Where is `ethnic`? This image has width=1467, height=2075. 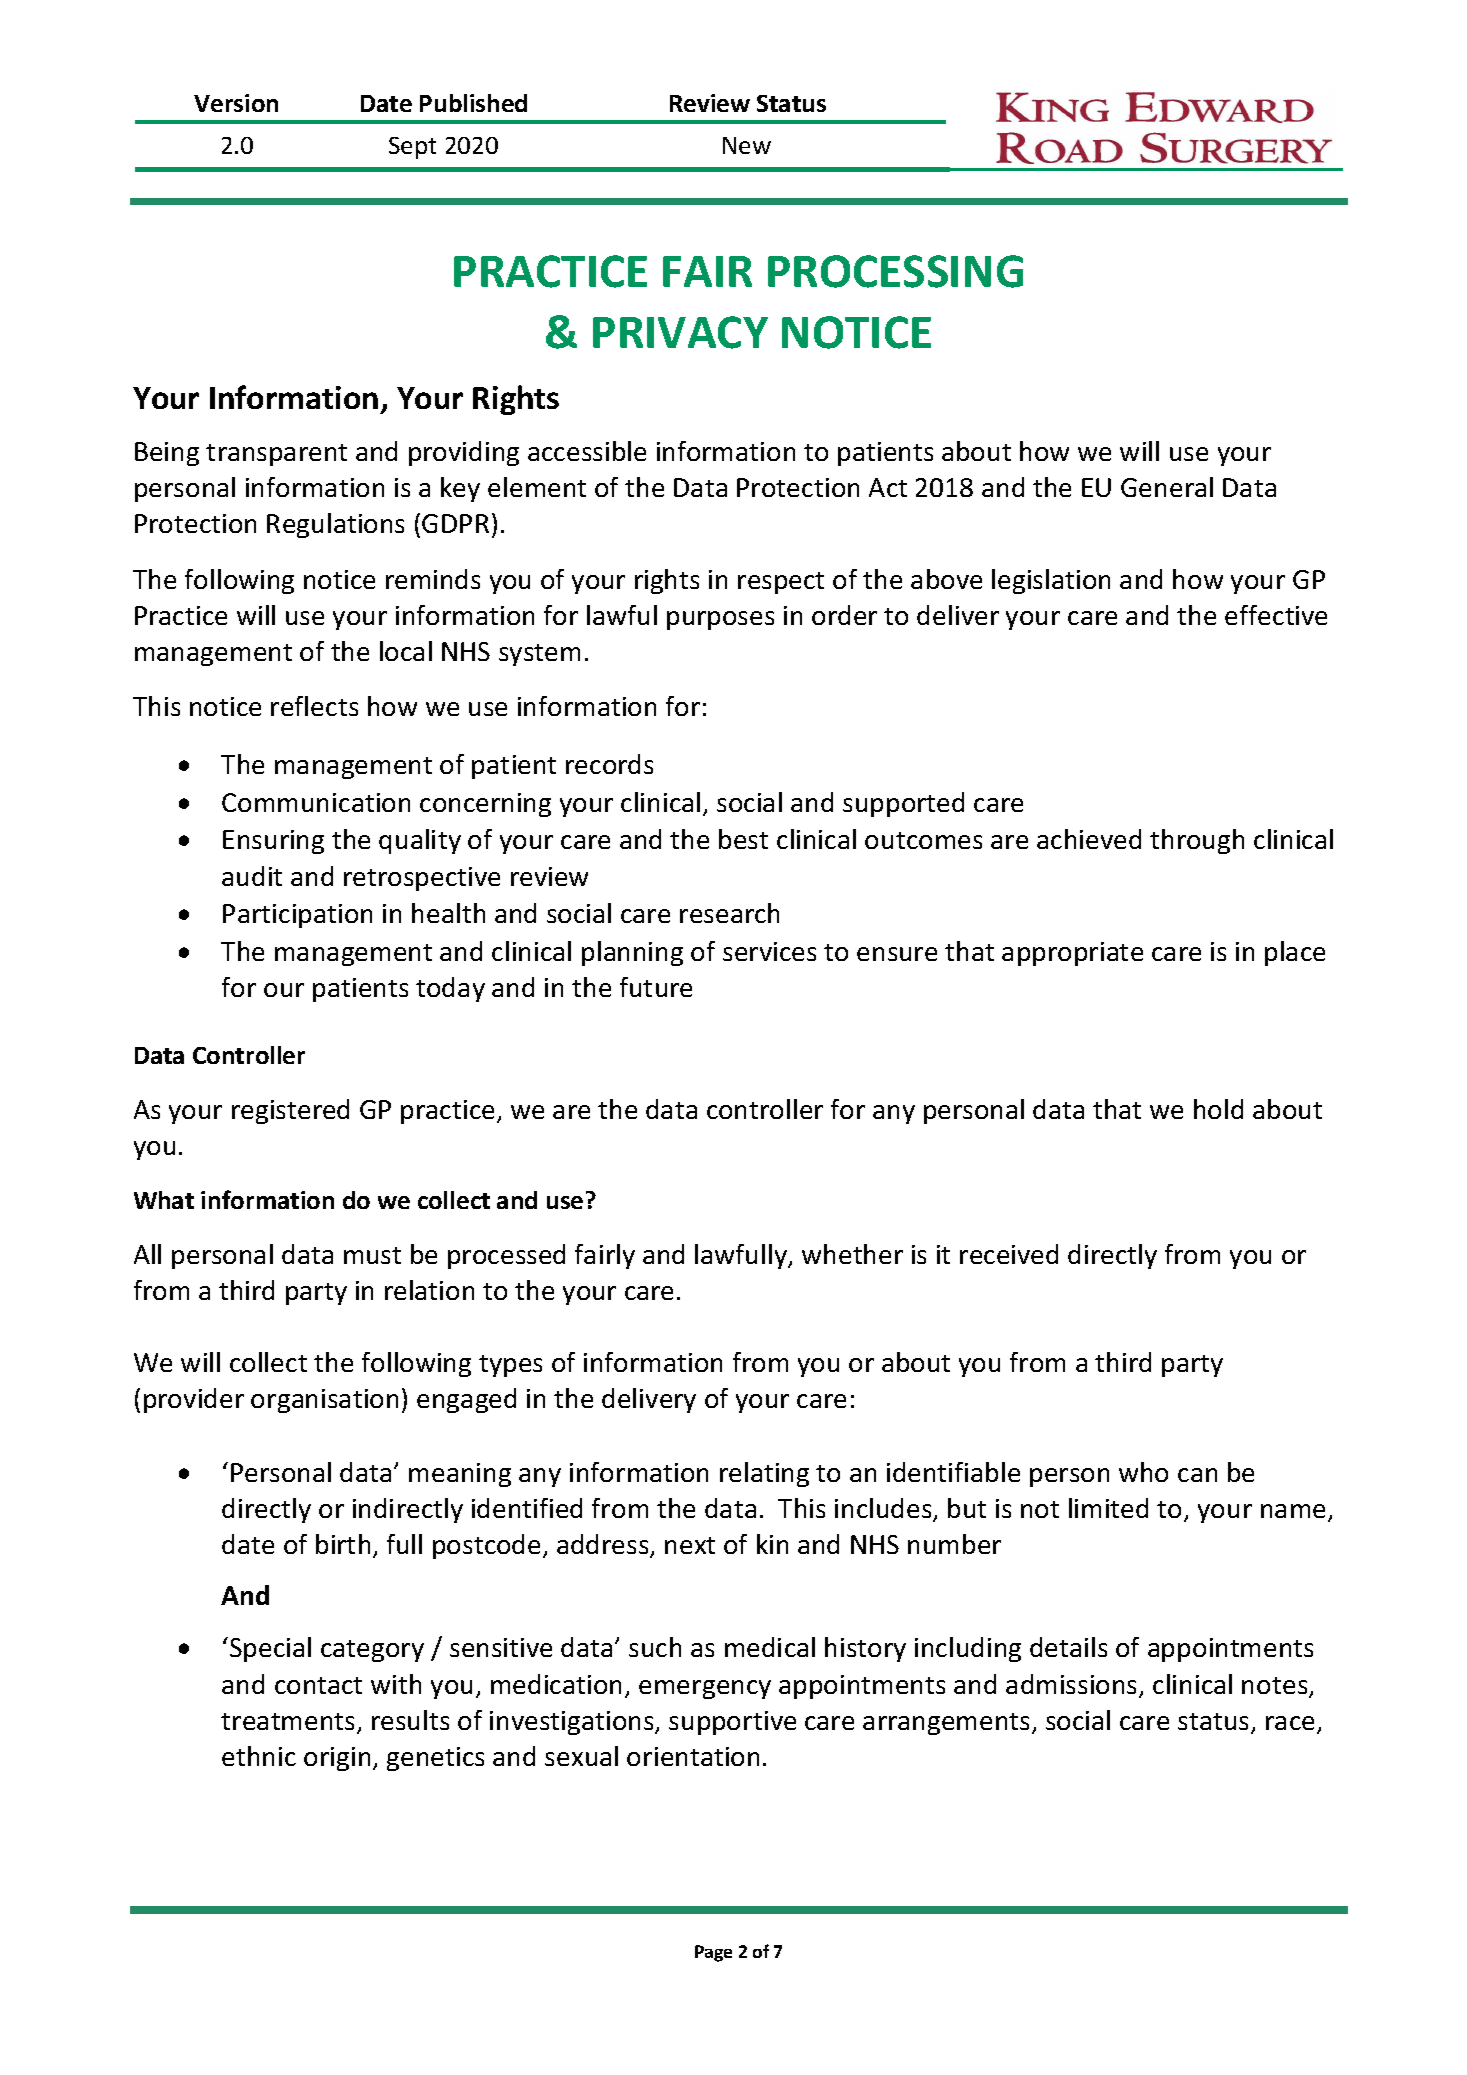 ethnic is located at coordinates (259, 1756).
